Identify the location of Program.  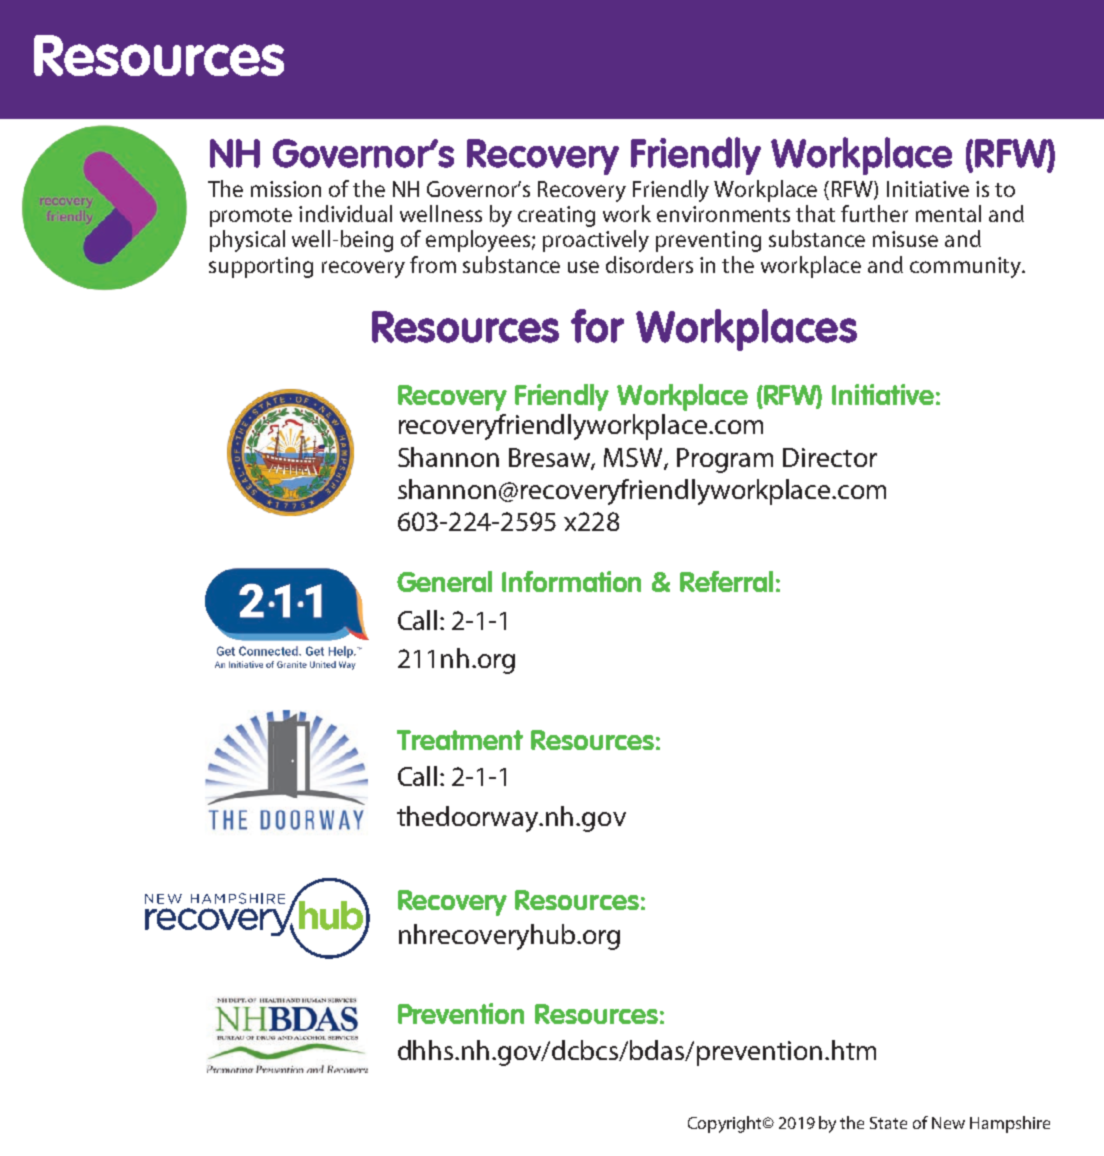
(725, 460).
